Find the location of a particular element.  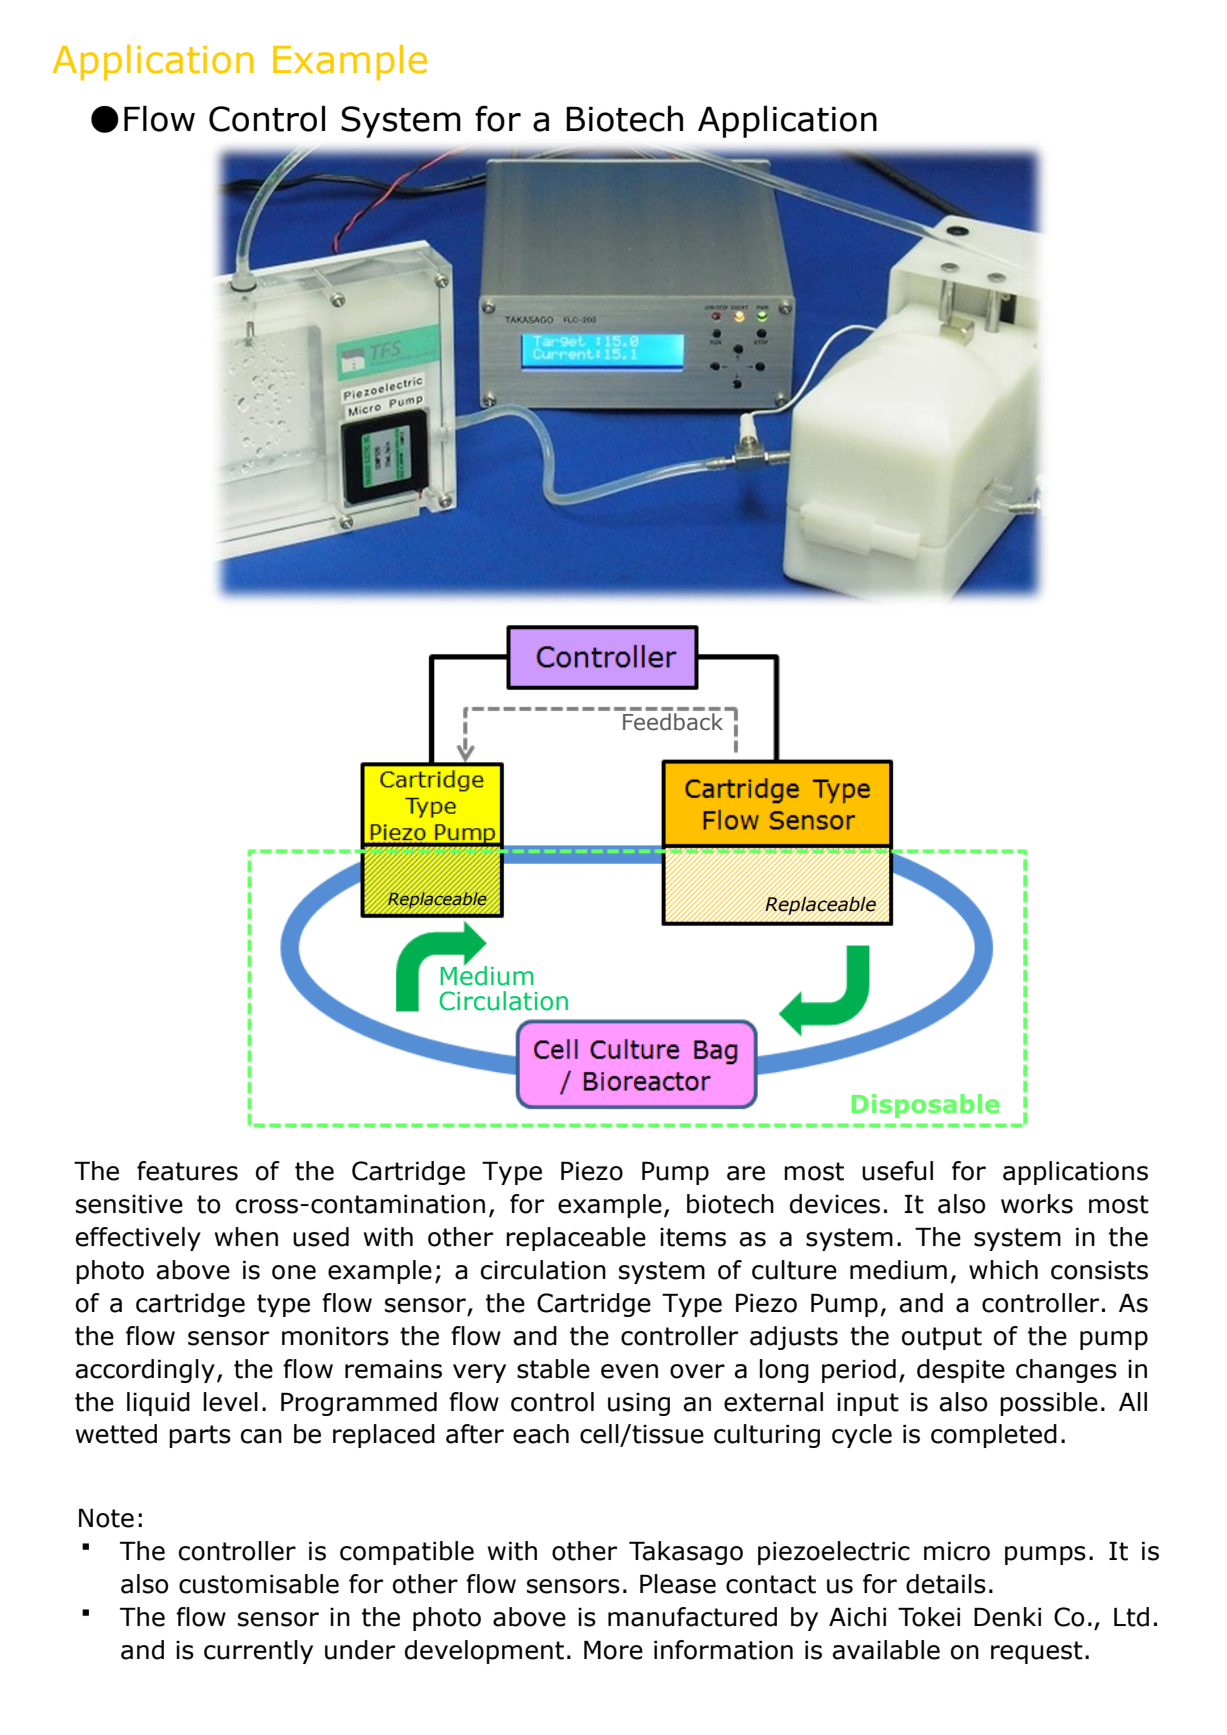

features is located at coordinates (187, 1171).
